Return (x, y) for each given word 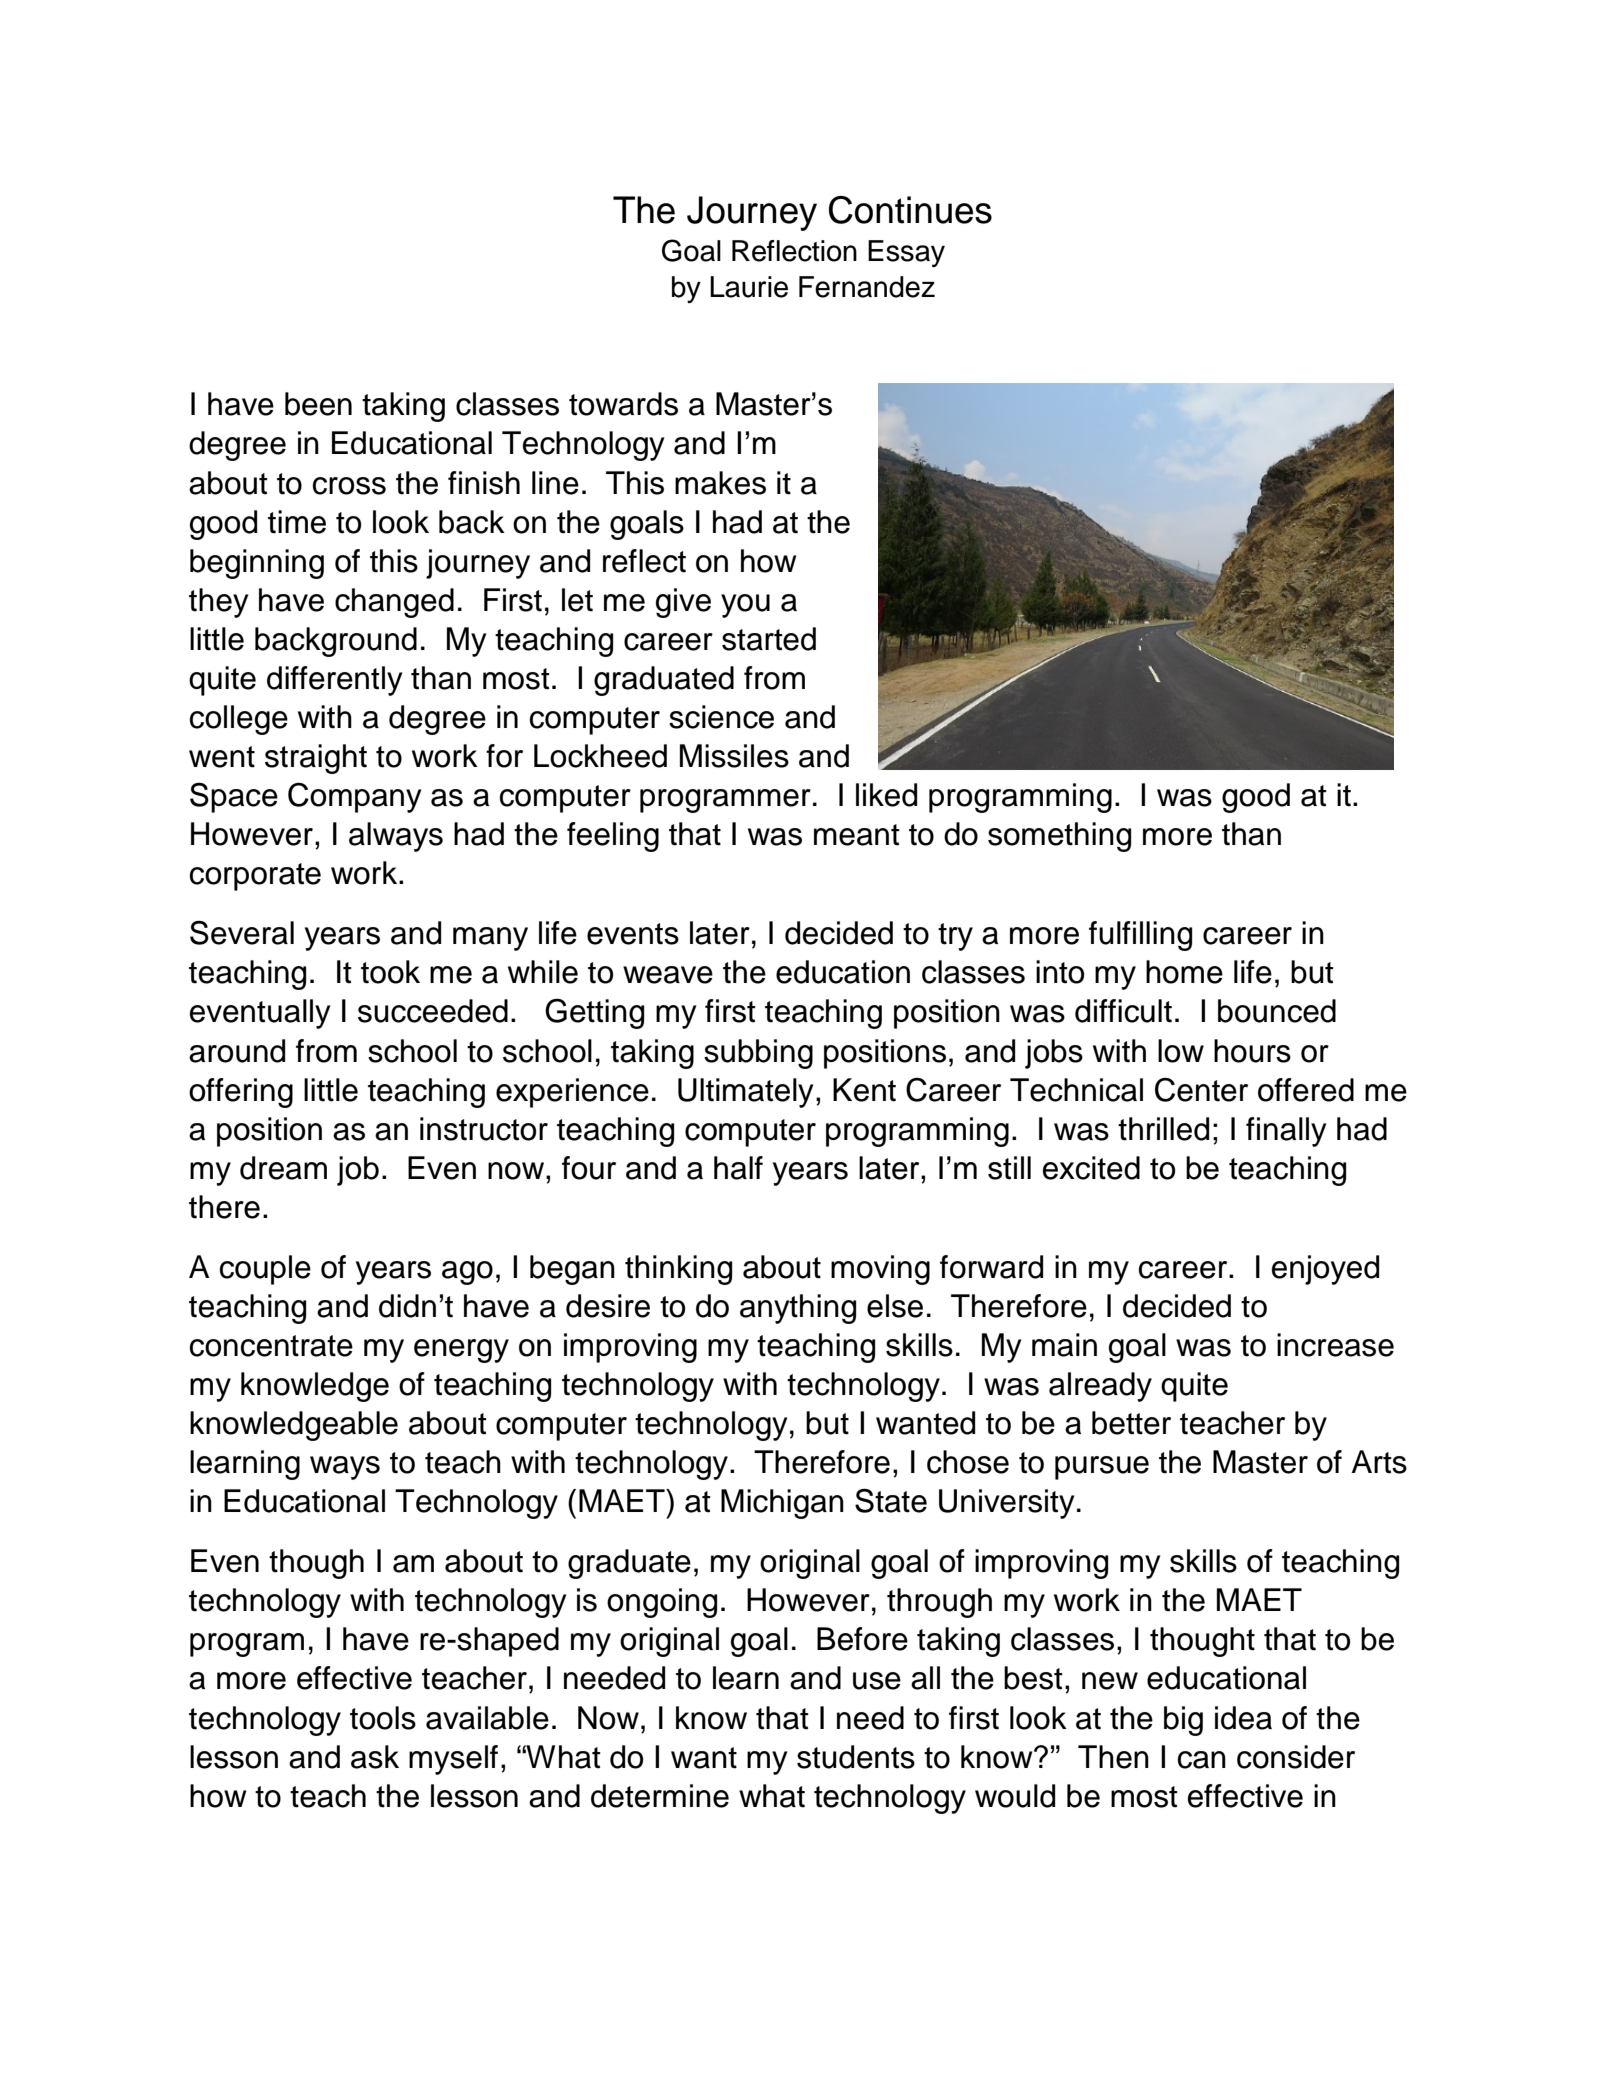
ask (375, 1757)
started (769, 639)
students (856, 1757)
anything (798, 1309)
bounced (1277, 1011)
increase (1335, 1345)
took (390, 972)
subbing (758, 1054)
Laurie (749, 287)
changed (394, 603)
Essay (906, 253)
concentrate (271, 1346)
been (318, 404)
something (1059, 837)
